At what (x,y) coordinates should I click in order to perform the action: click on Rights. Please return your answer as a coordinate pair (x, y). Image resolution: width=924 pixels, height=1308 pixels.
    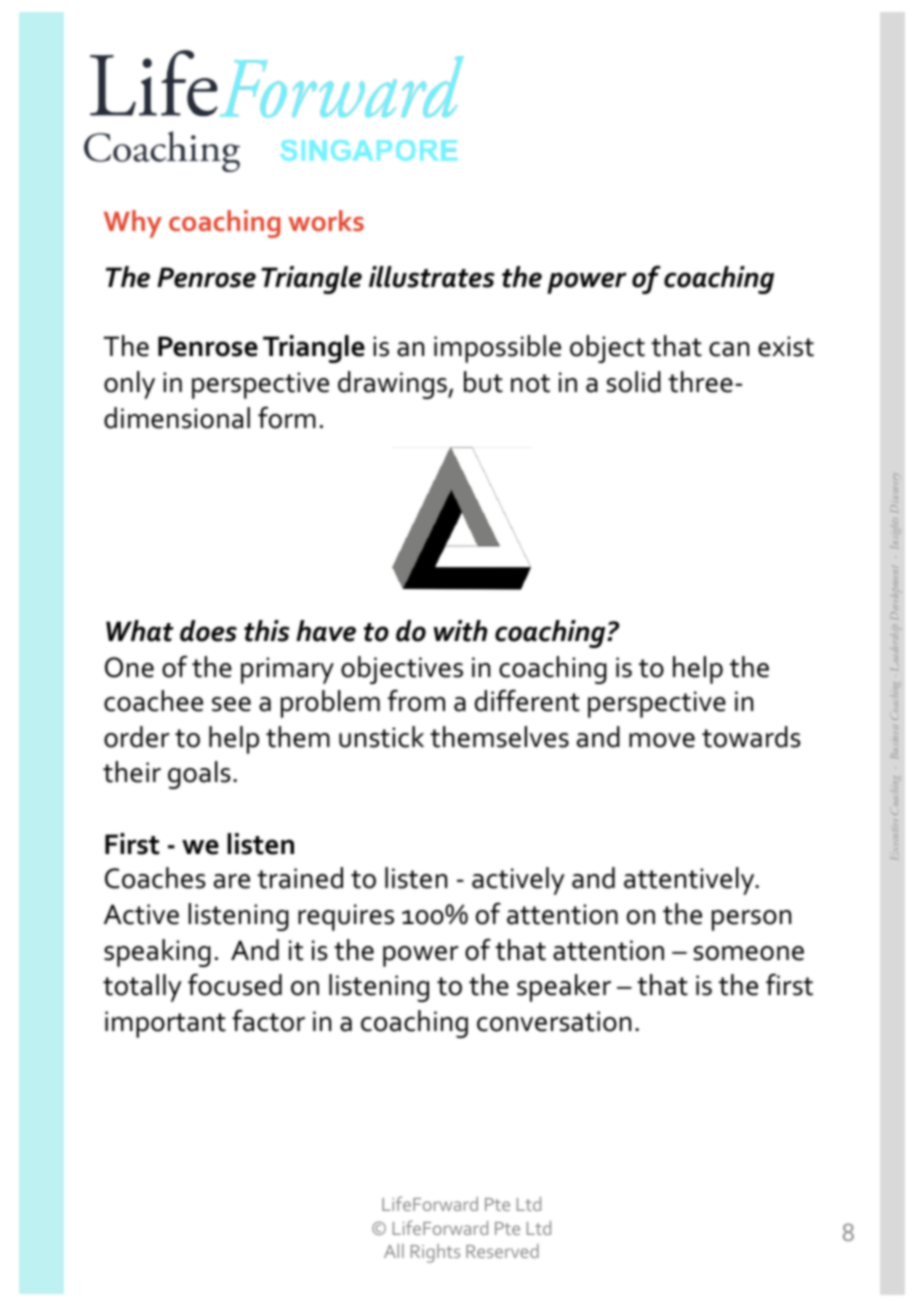
    Looking at the image, I should click on (435, 1253).
